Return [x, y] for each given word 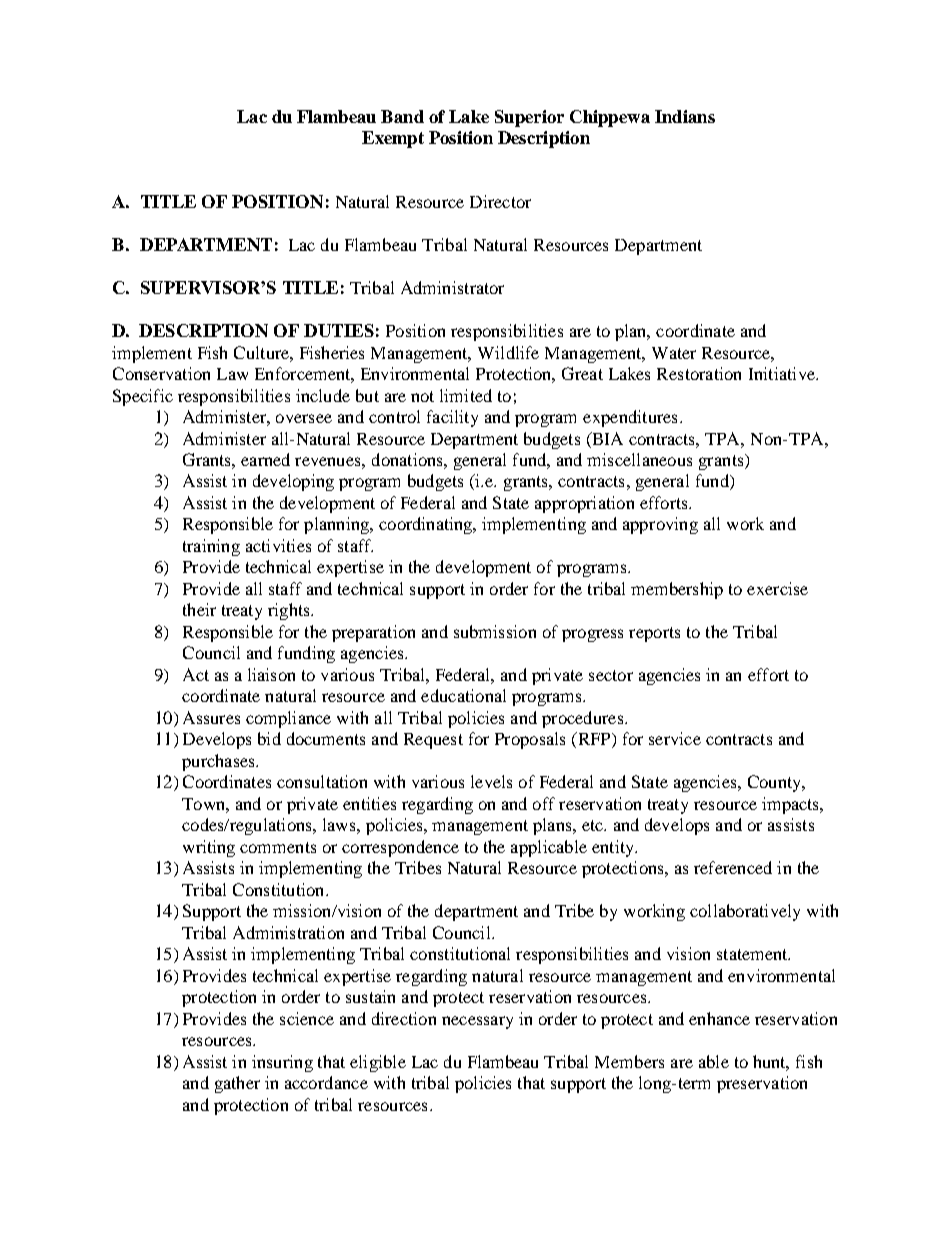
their [199, 609]
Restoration [699, 373]
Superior [529, 118]
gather [237, 1084]
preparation [373, 633]
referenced [733, 867]
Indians [685, 116]
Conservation [161, 373]
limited [466, 395]
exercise [777, 588]
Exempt [393, 139]
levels [491, 781]
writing [209, 848]
